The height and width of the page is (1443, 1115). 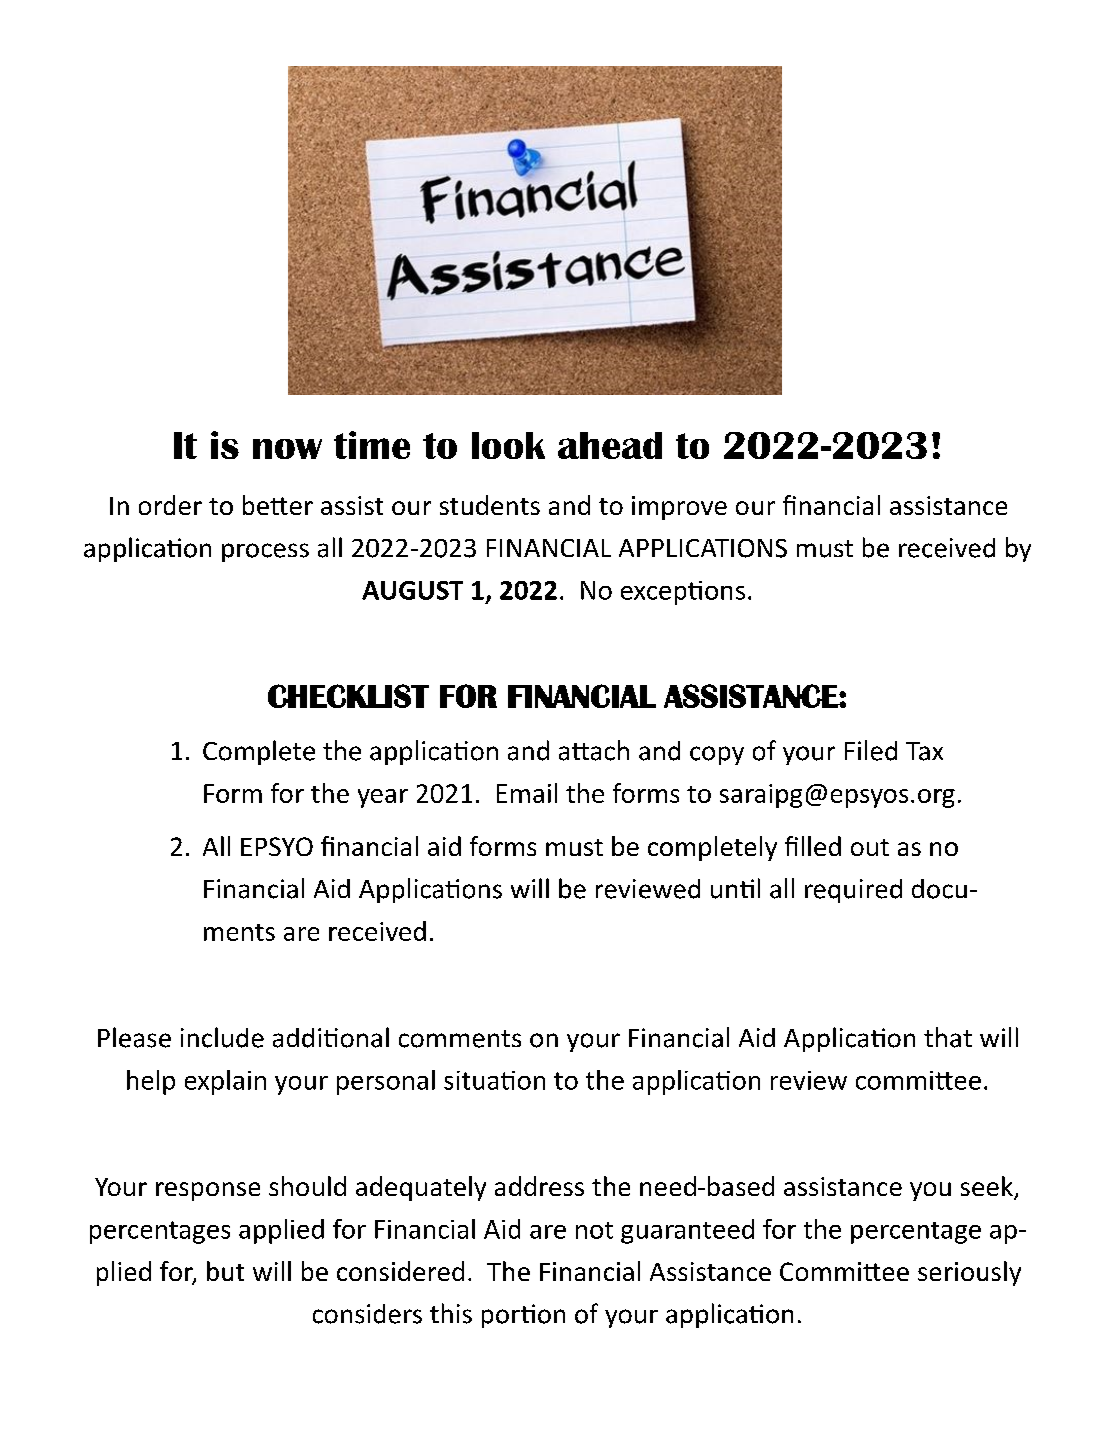 I want to click on CHECKLIST, so click(x=348, y=696).
